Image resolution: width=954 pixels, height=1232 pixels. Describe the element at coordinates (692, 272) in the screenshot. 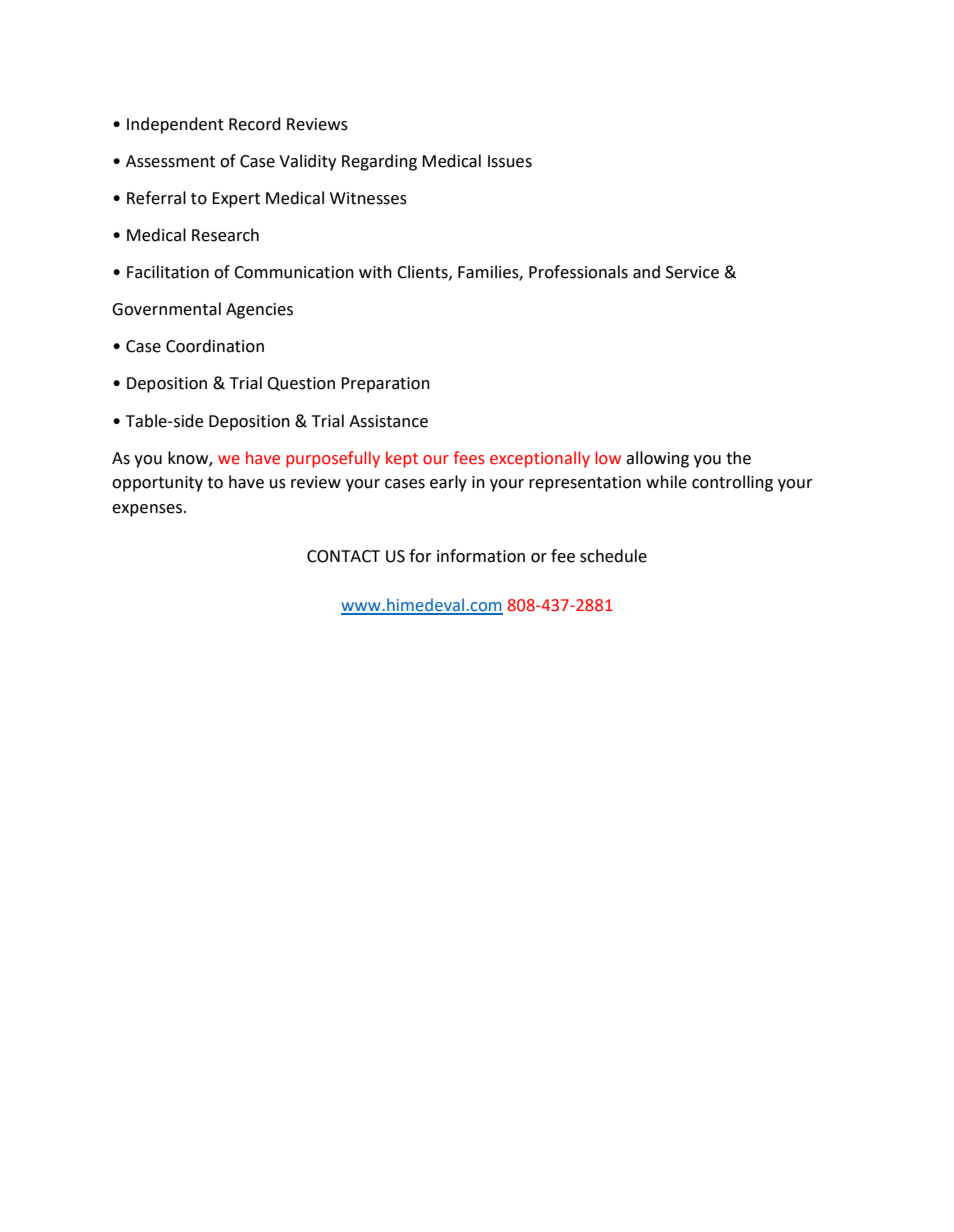

I see `Service` at that location.
